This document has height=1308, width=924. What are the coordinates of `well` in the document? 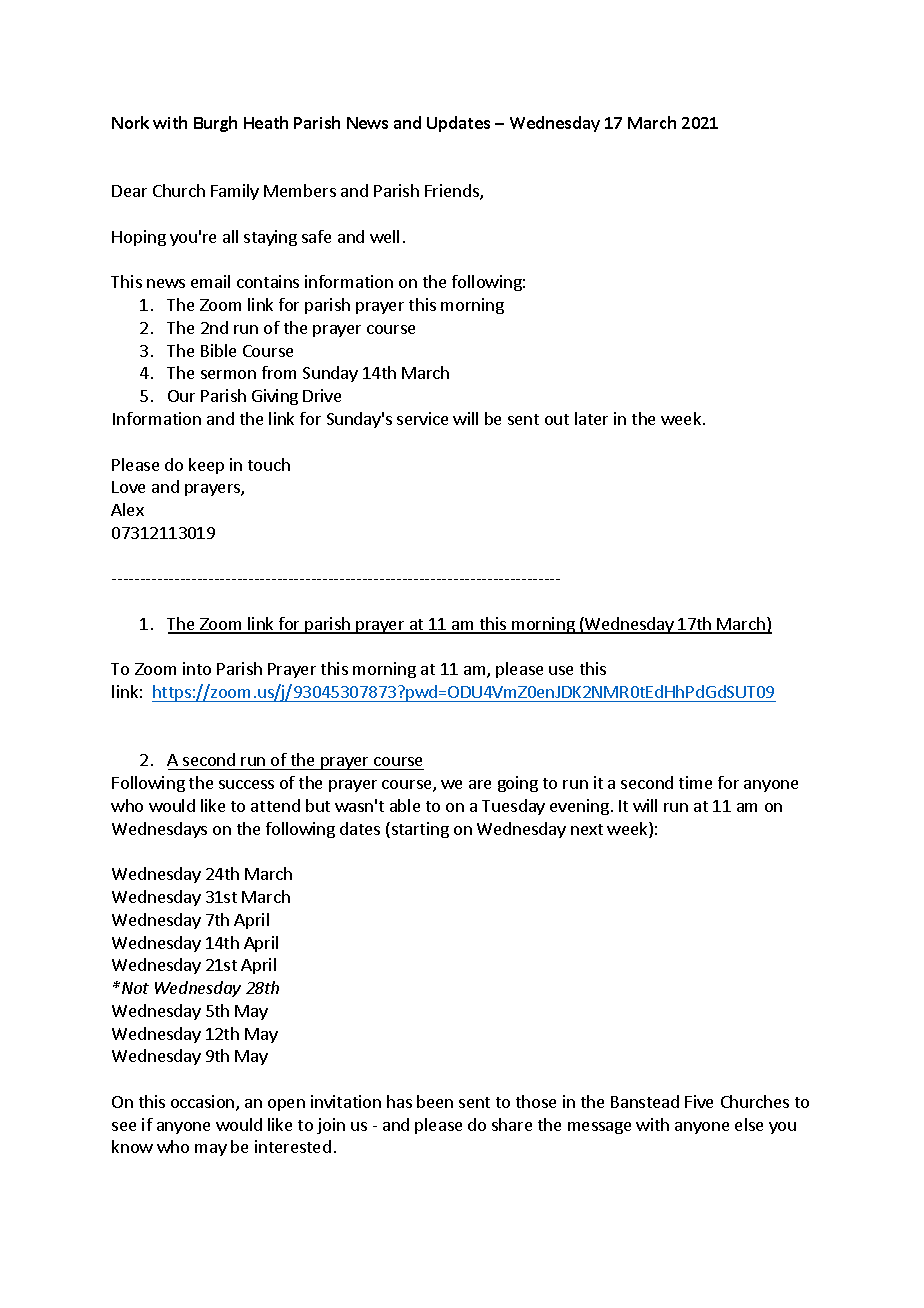 It's located at (384, 236).
